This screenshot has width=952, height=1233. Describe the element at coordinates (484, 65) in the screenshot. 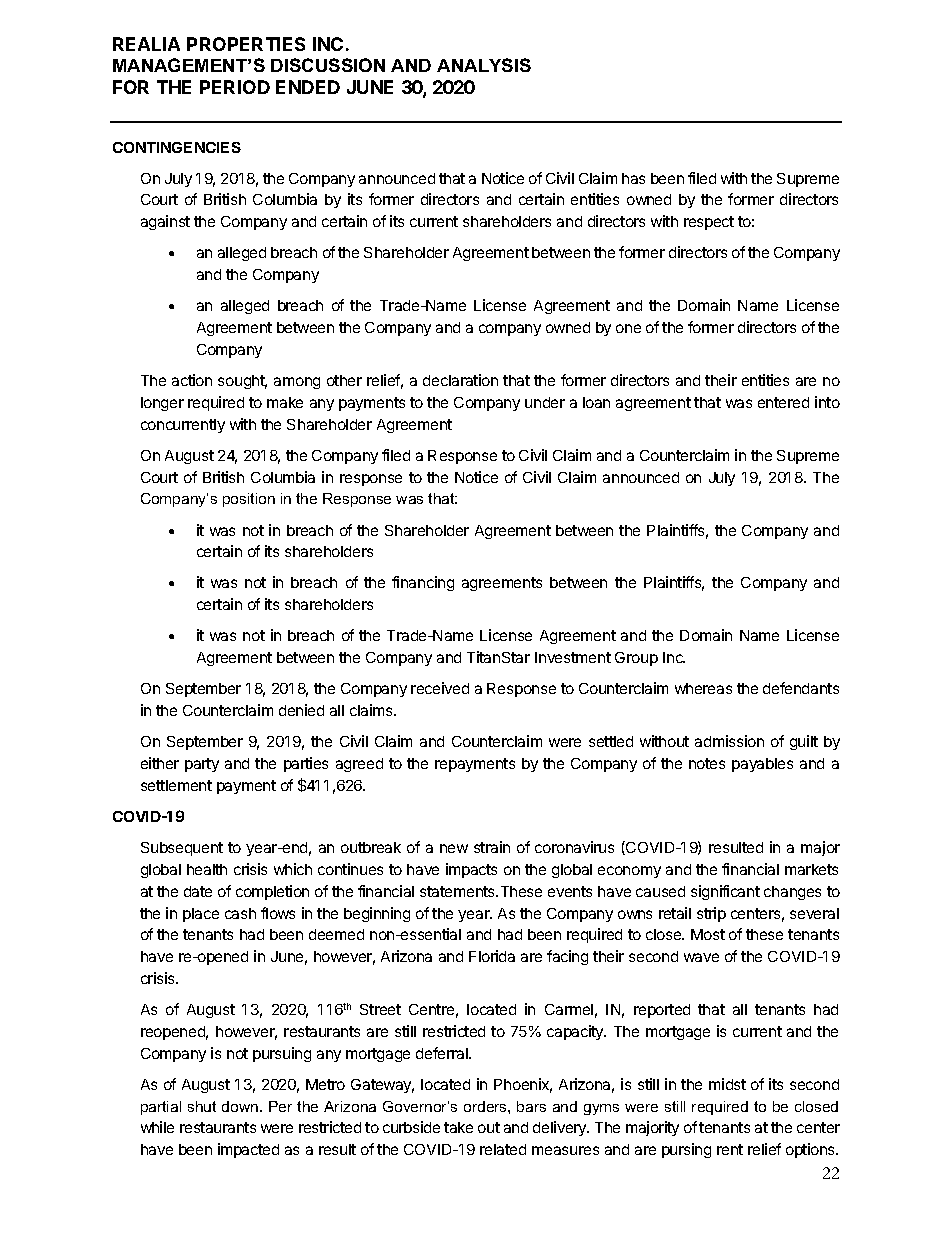

I see `ANALYSIS` at that location.
